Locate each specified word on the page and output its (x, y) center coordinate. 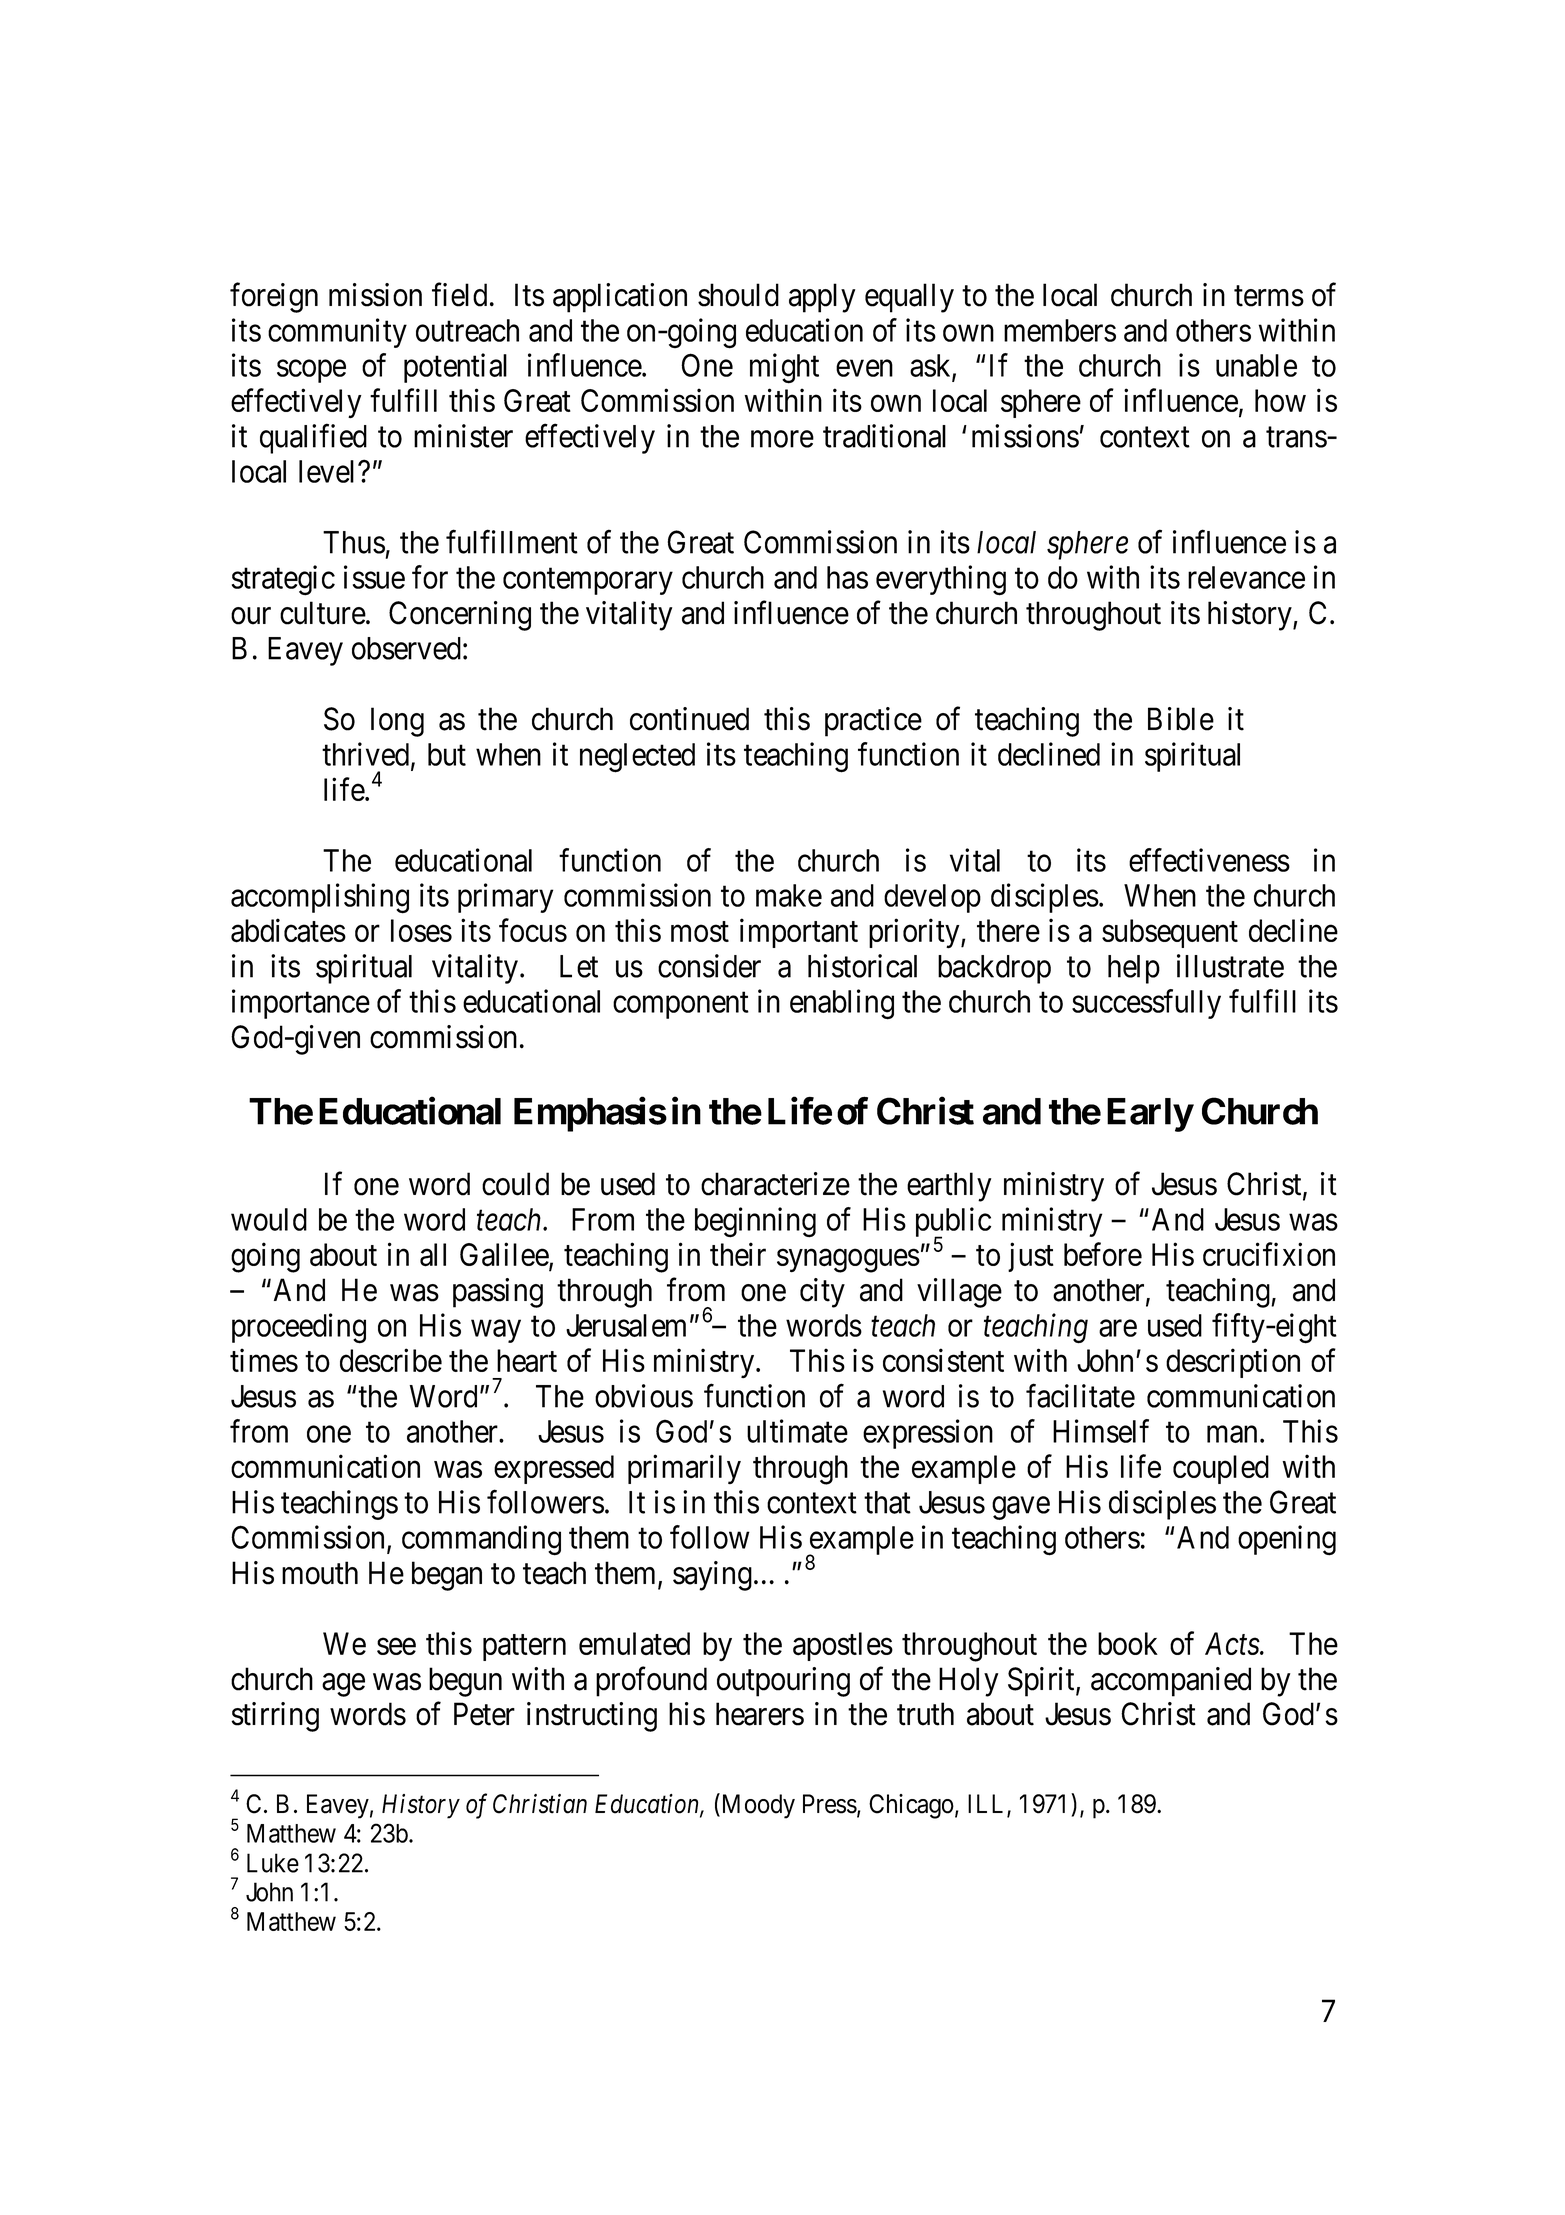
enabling (842, 1004)
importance (301, 1004)
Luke (273, 1863)
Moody (757, 1806)
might (784, 368)
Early (1150, 1115)
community (337, 333)
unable (1256, 365)
